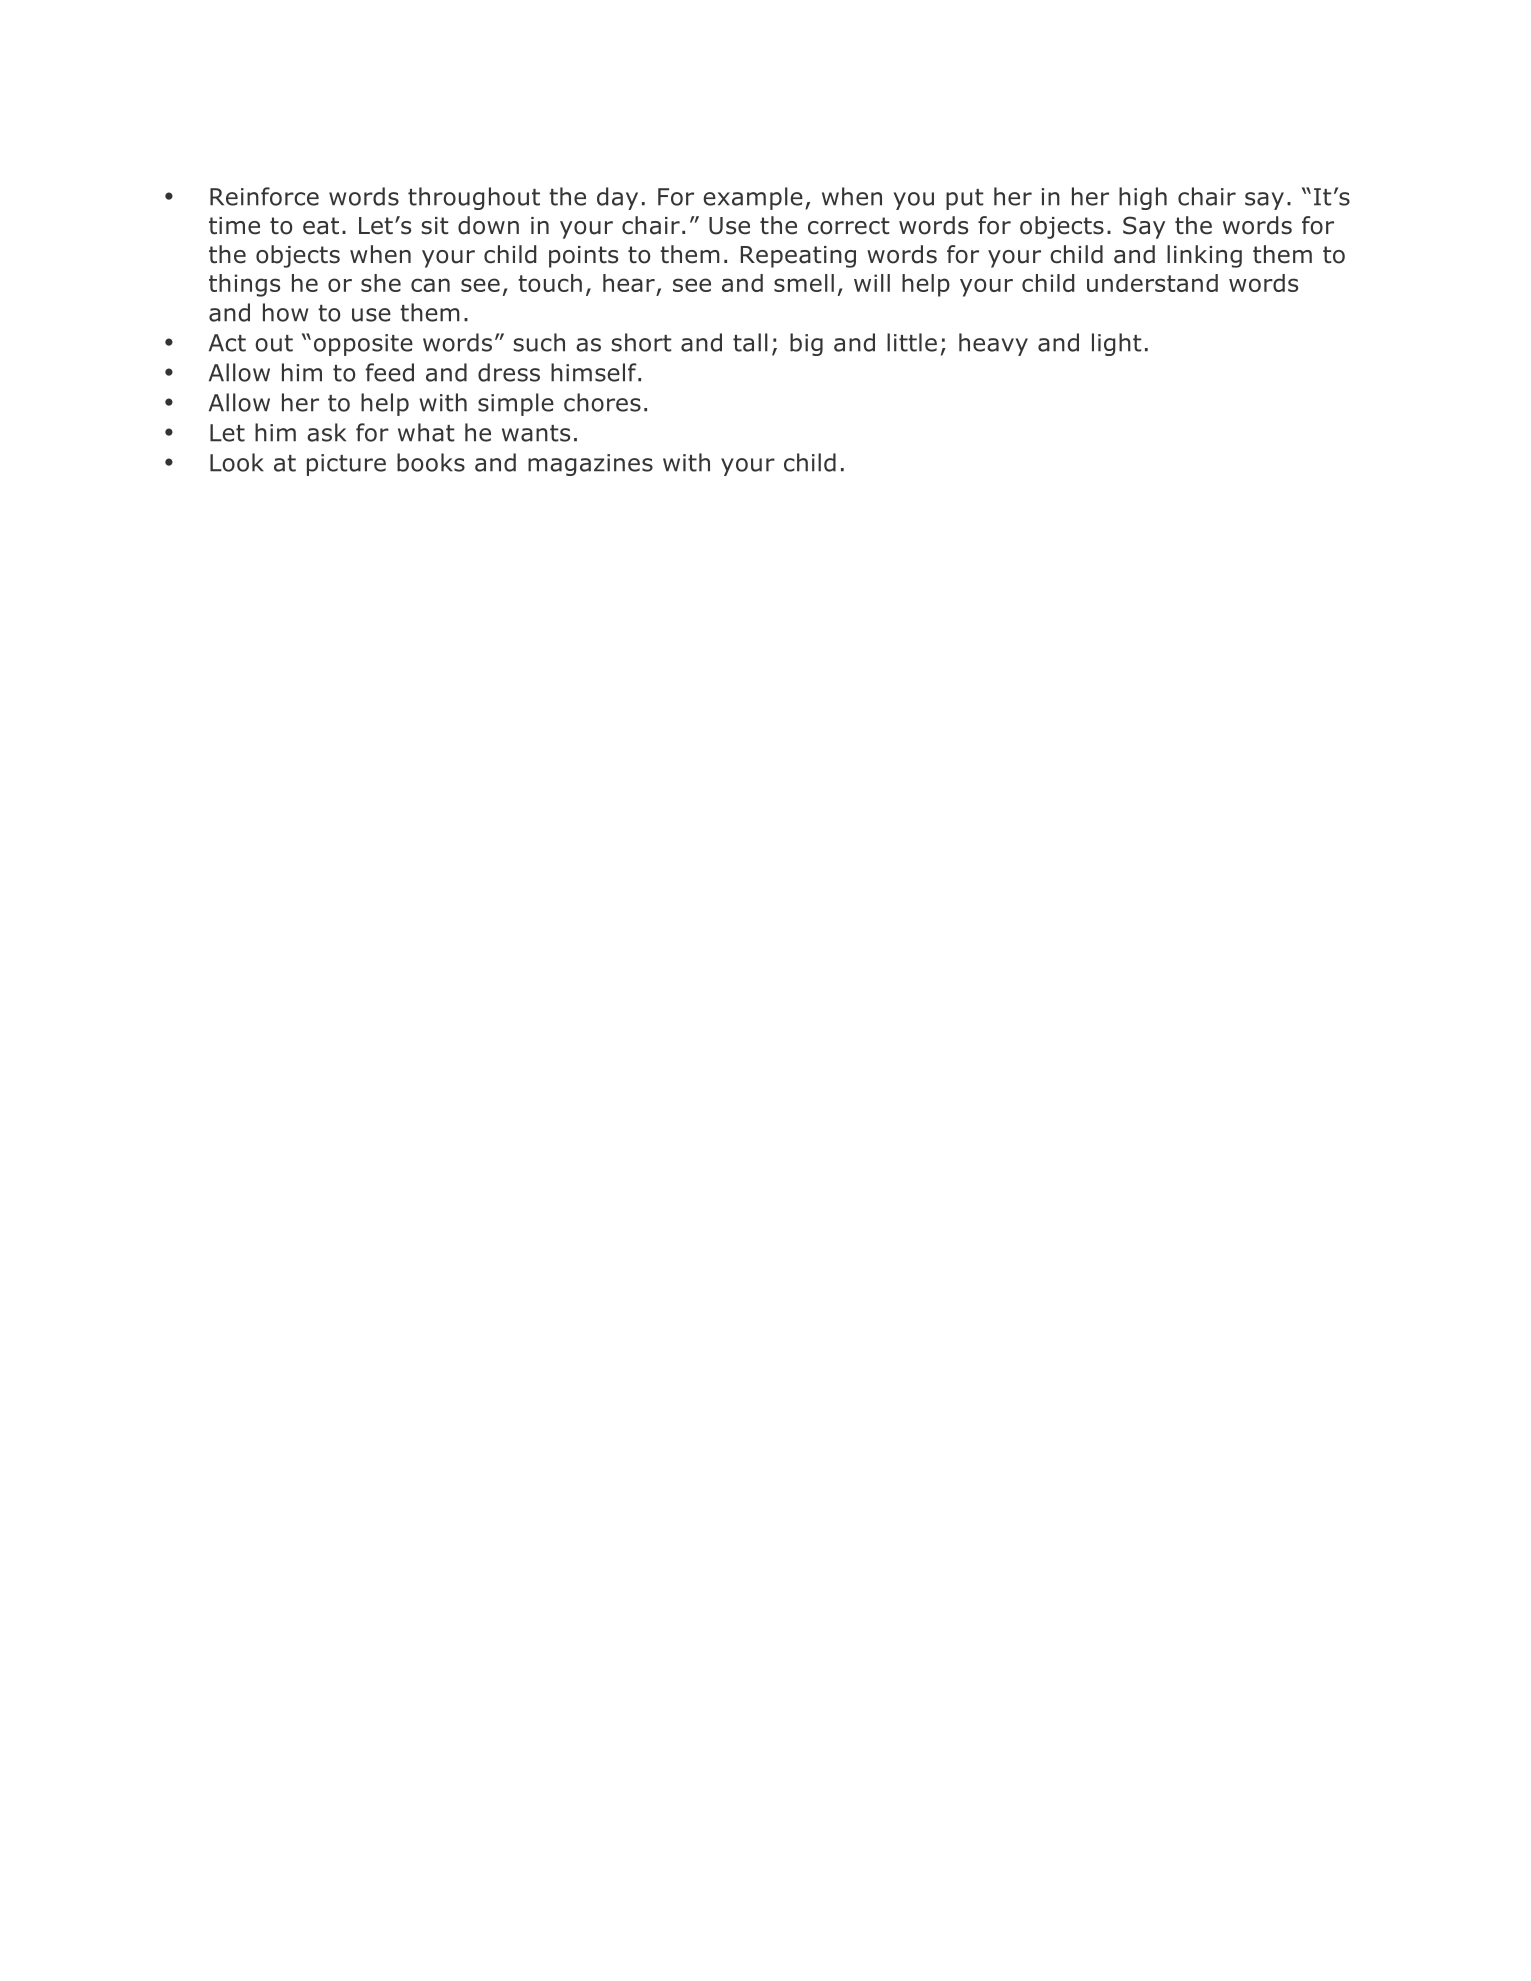 The height and width of the page is (1981, 1531). Describe the element at coordinates (346, 465) in the page. I see `picture` at that location.
